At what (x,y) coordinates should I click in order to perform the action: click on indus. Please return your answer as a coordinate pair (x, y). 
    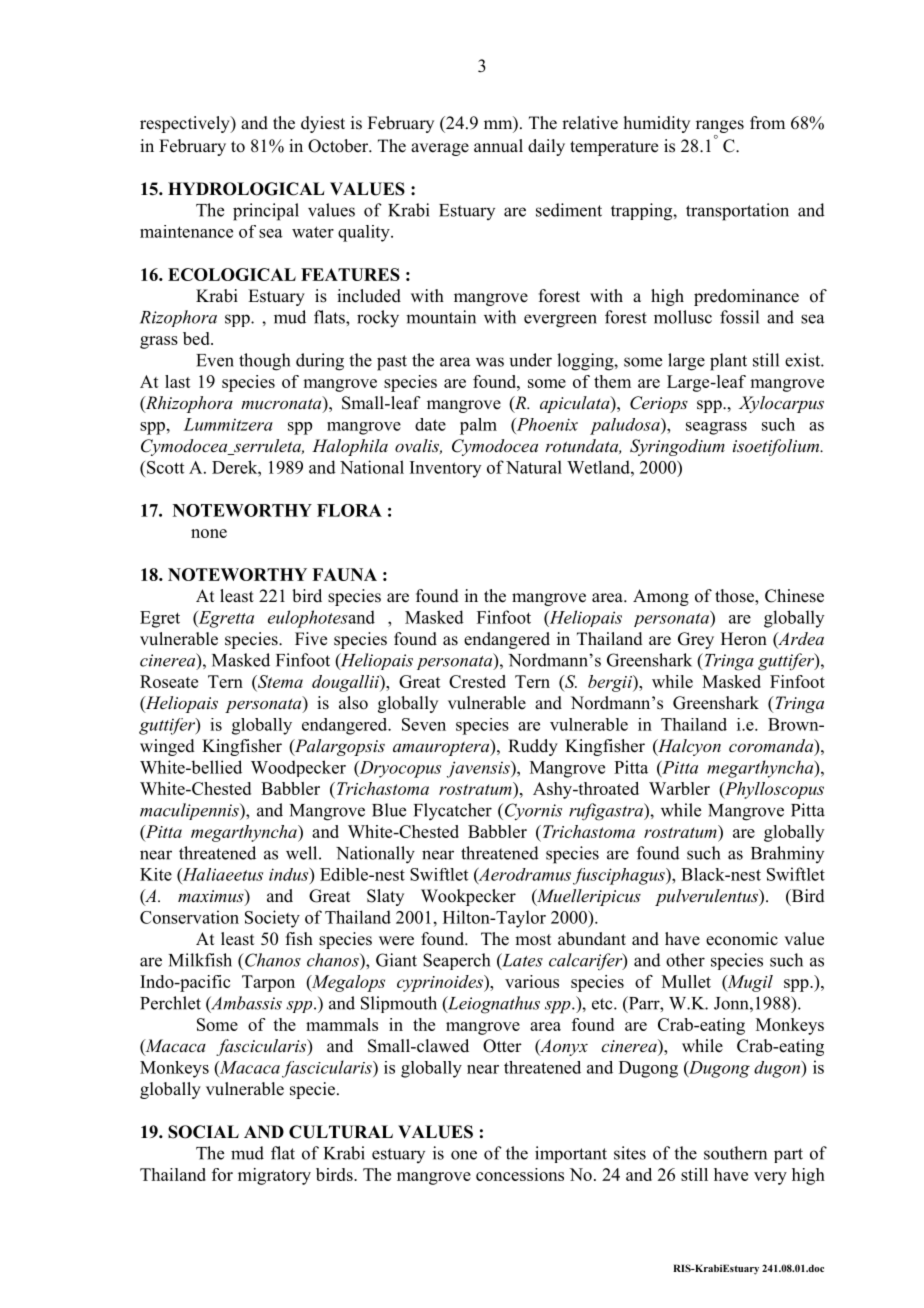
    Looking at the image, I should click on (290, 874).
